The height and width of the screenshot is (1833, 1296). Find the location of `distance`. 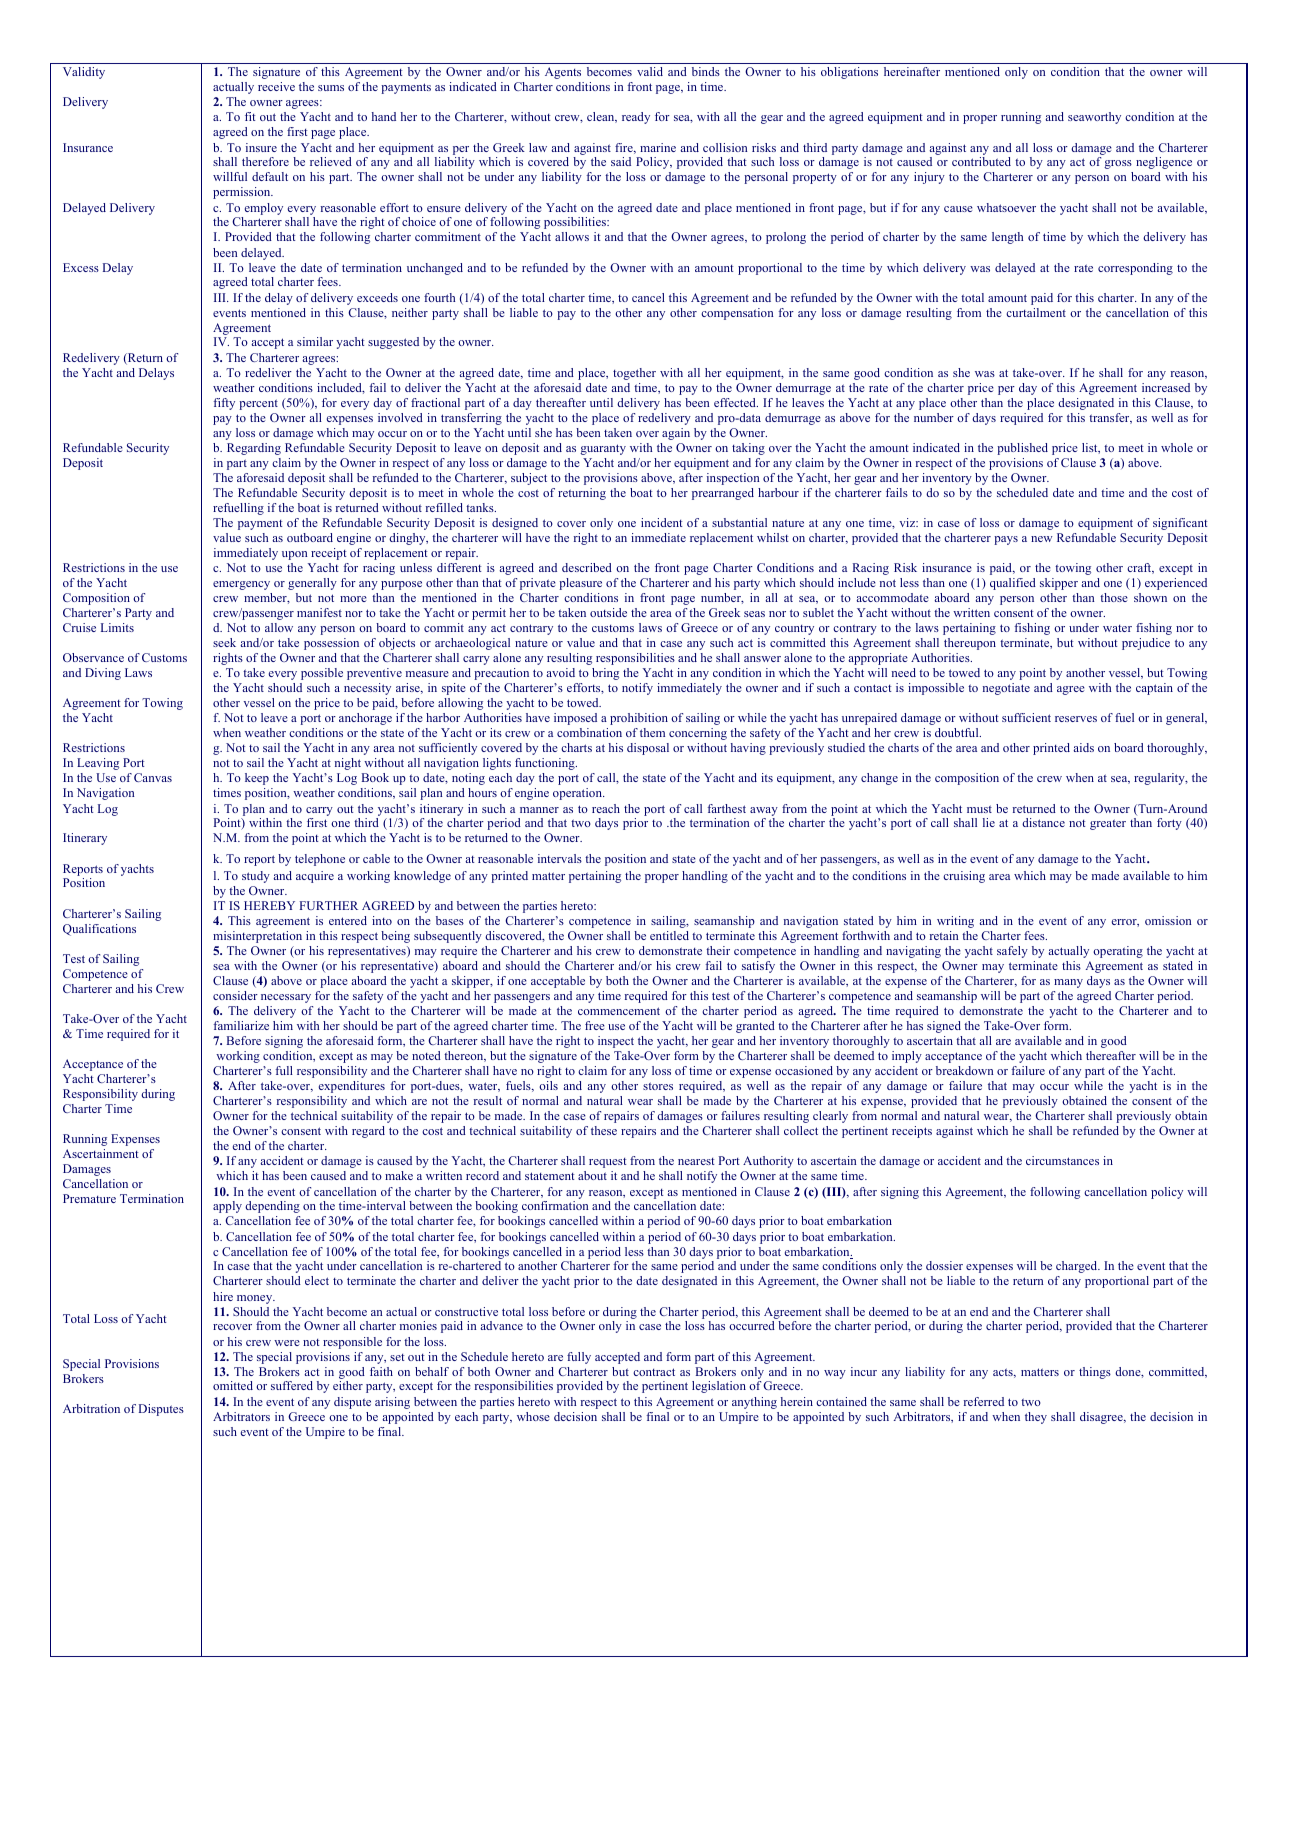

distance is located at coordinates (1043, 822).
